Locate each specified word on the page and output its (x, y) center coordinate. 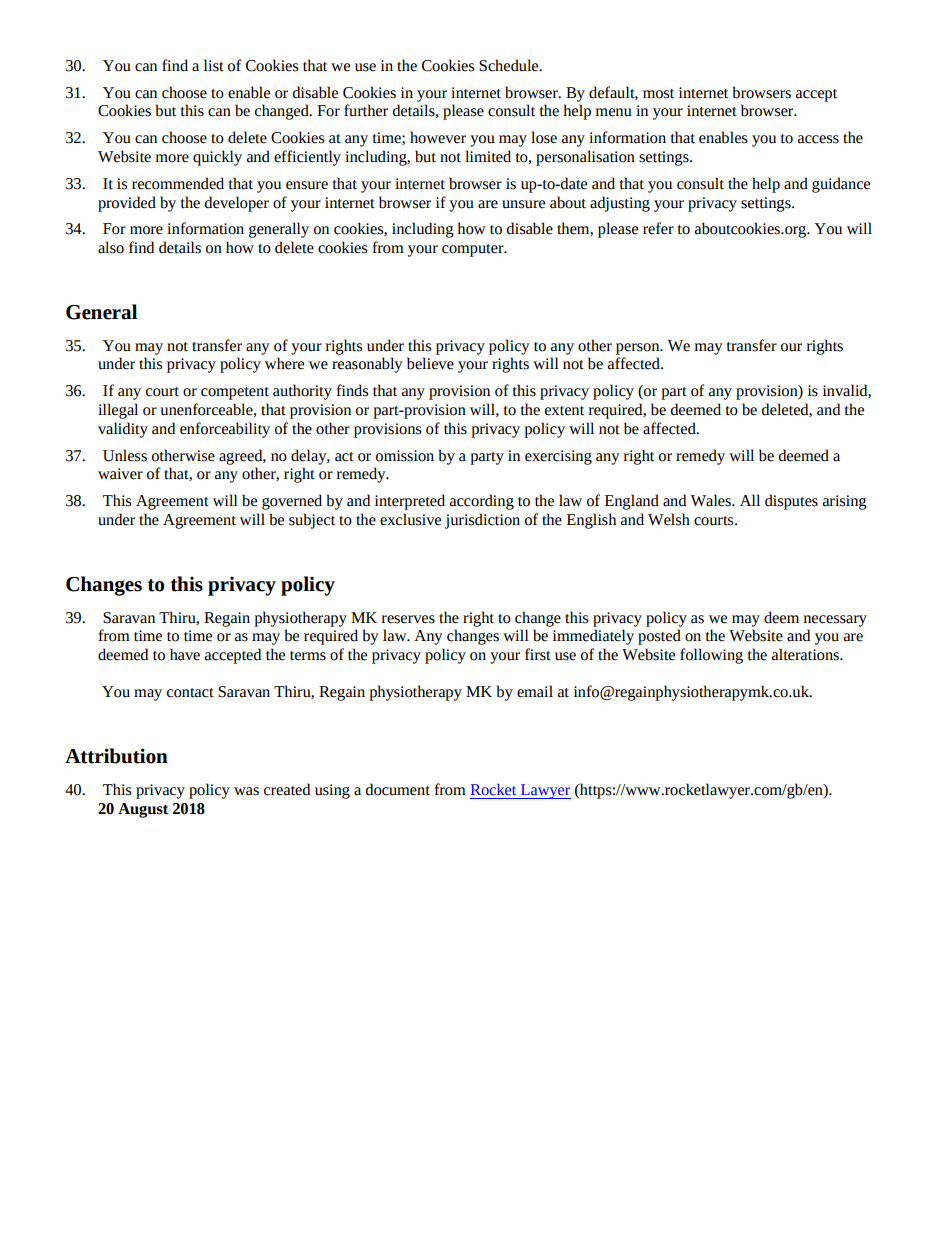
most (658, 94)
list (214, 65)
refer (658, 228)
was (246, 791)
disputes (791, 502)
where (284, 363)
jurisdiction (482, 521)
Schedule (510, 65)
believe (430, 363)
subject (312, 521)
